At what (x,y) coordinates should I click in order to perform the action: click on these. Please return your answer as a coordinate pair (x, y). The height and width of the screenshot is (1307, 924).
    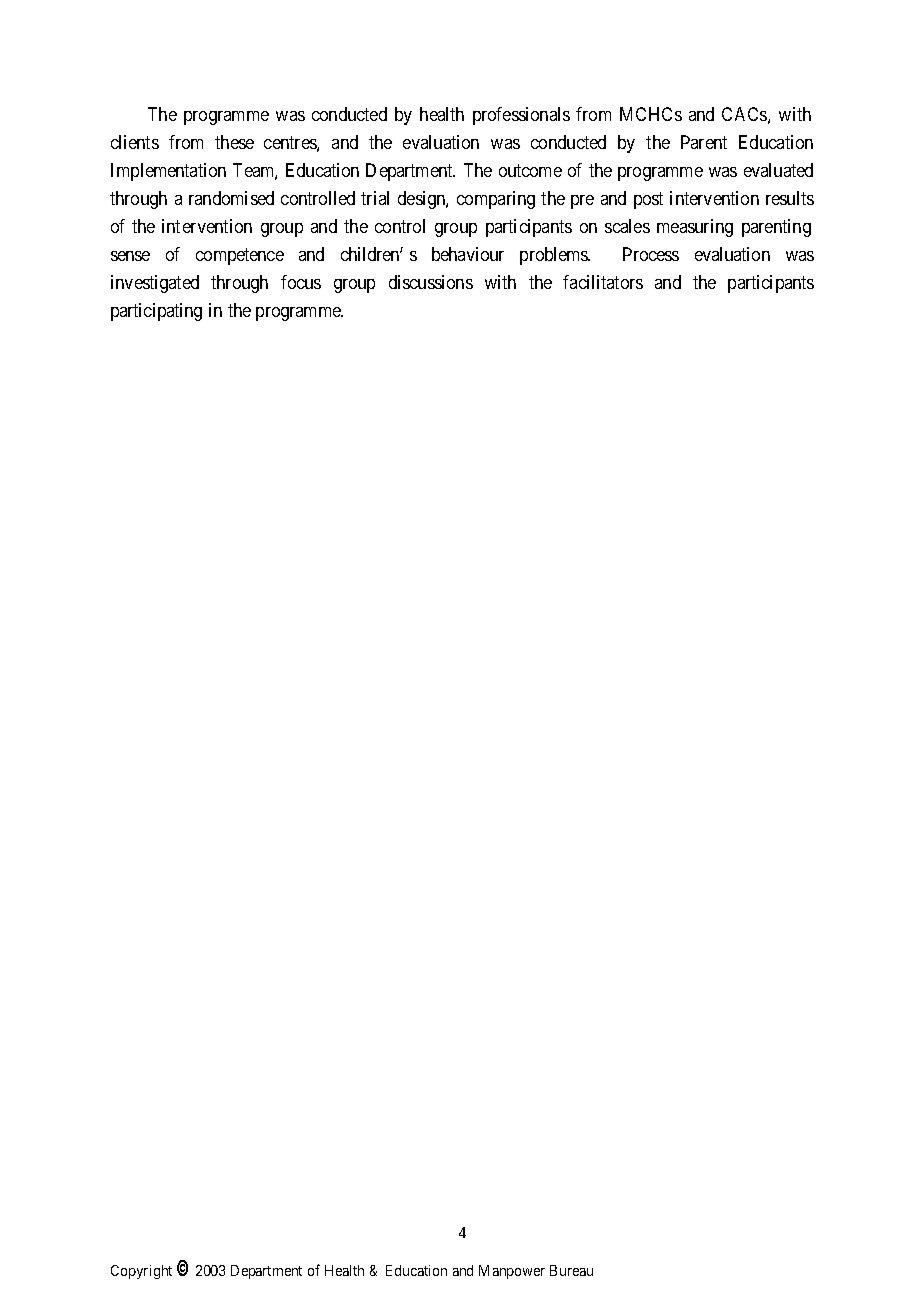
    Looking at the image, I should click on (234, 142).
